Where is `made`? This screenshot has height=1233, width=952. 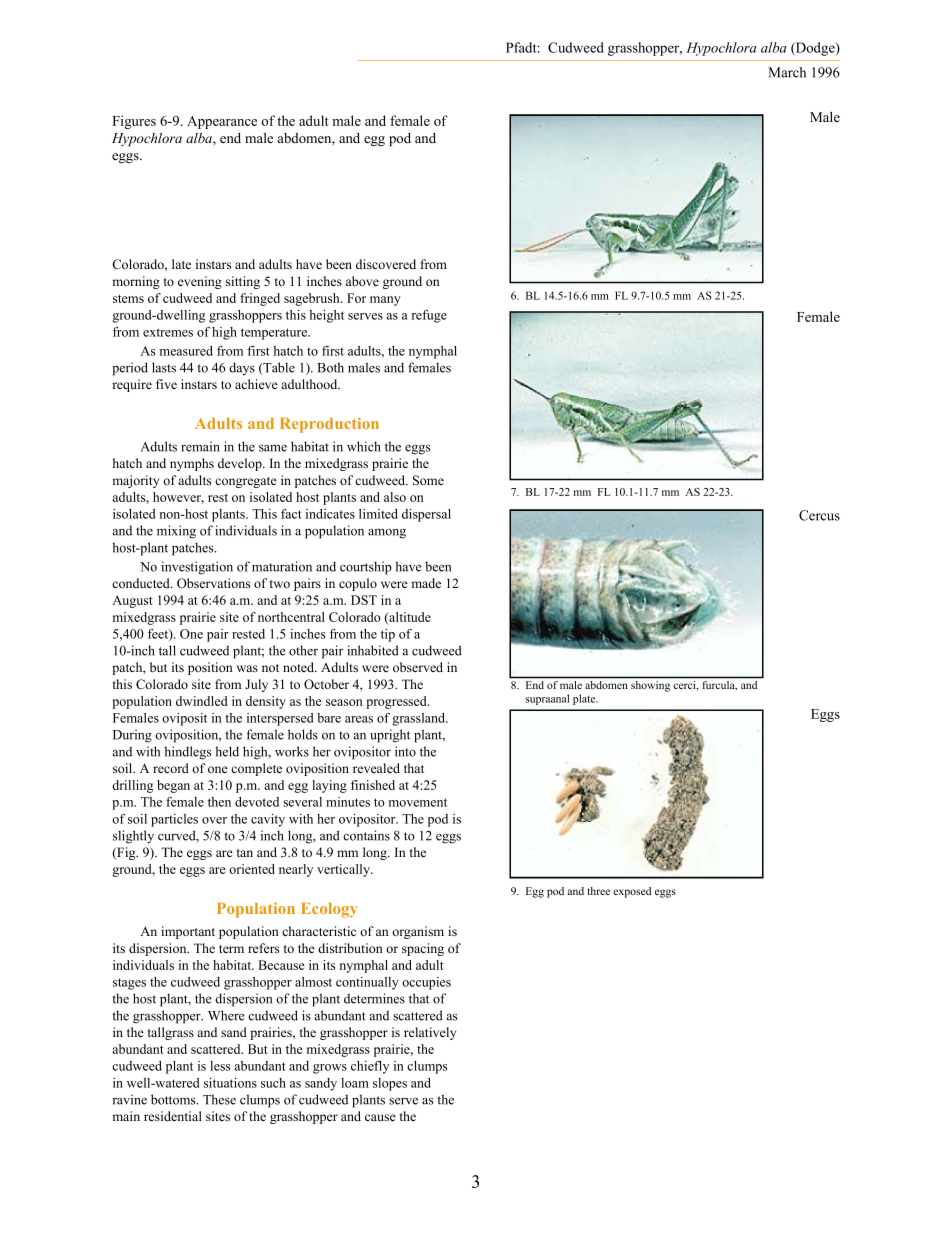
made is located at coordinates (426, 583).
